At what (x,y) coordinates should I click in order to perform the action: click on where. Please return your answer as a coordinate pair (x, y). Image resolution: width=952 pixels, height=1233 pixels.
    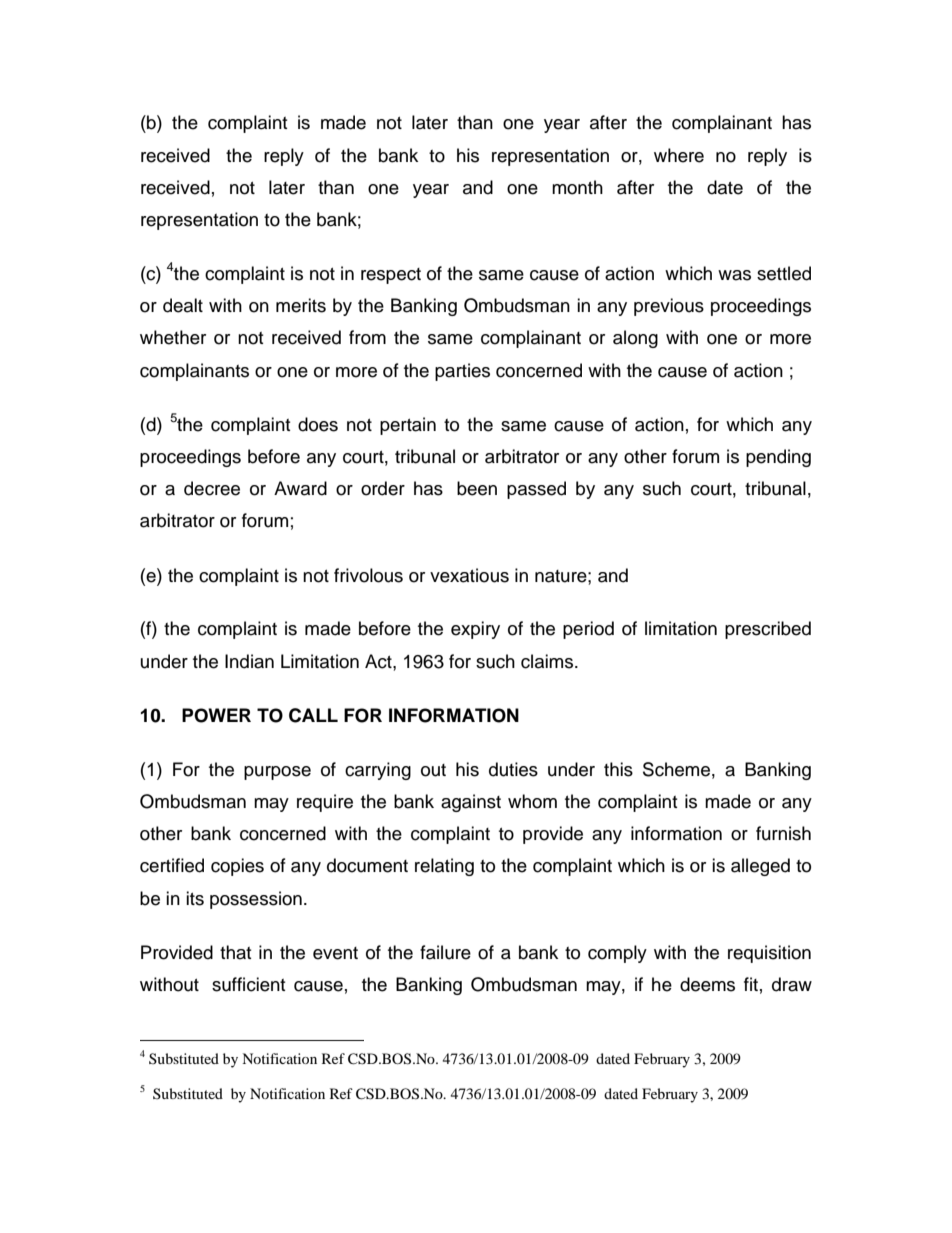
    Looking at the image, I should click on (679, 155).
